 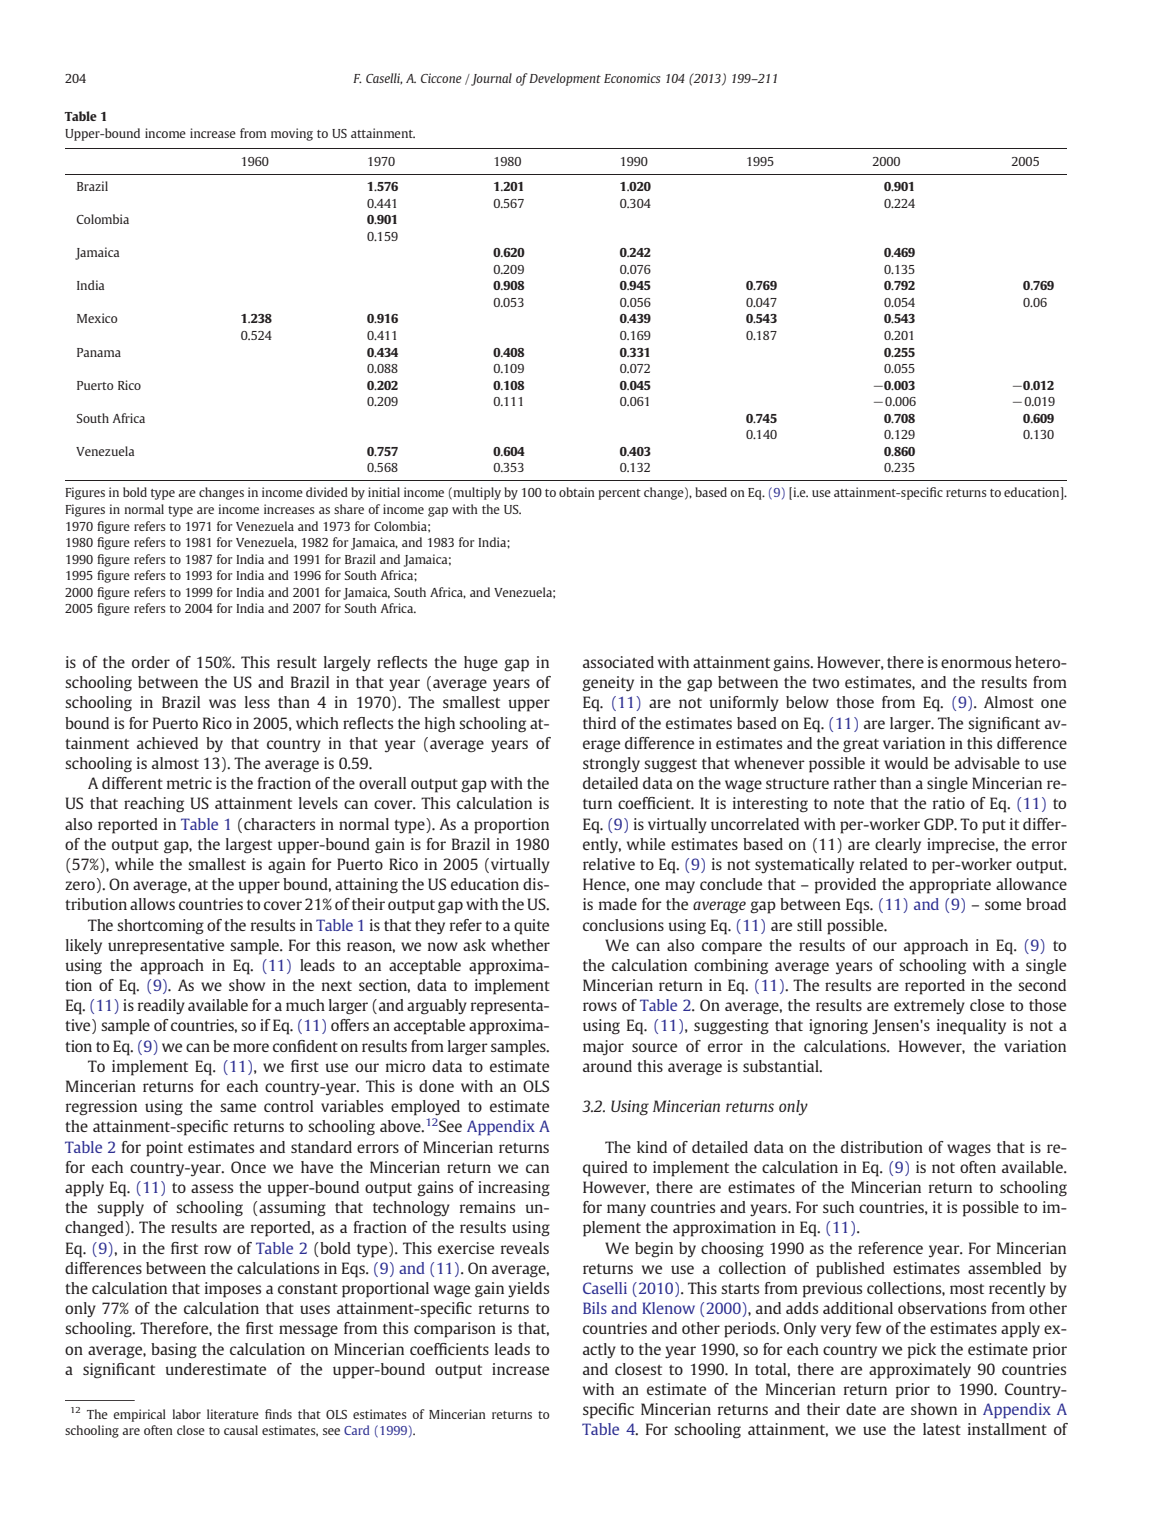 I want to click on moving, so click(x=292, y=134).
